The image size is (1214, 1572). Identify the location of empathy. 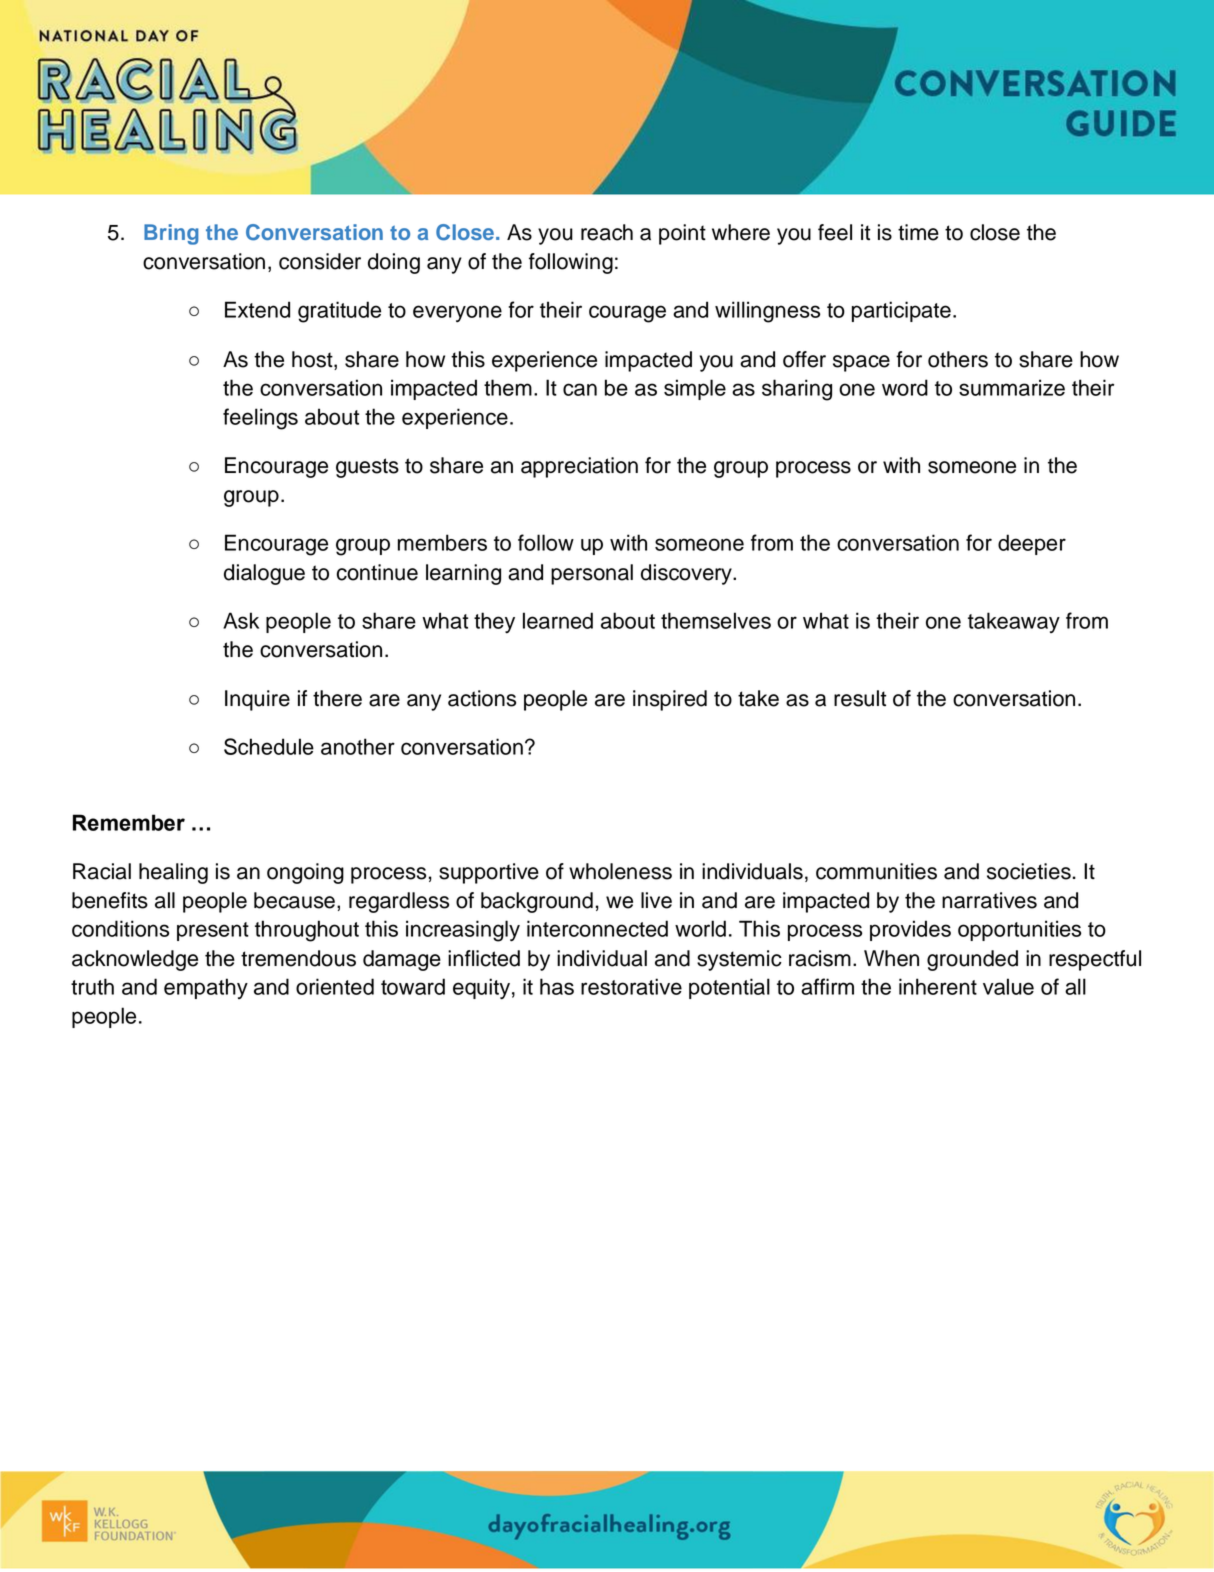
(206, 988).
